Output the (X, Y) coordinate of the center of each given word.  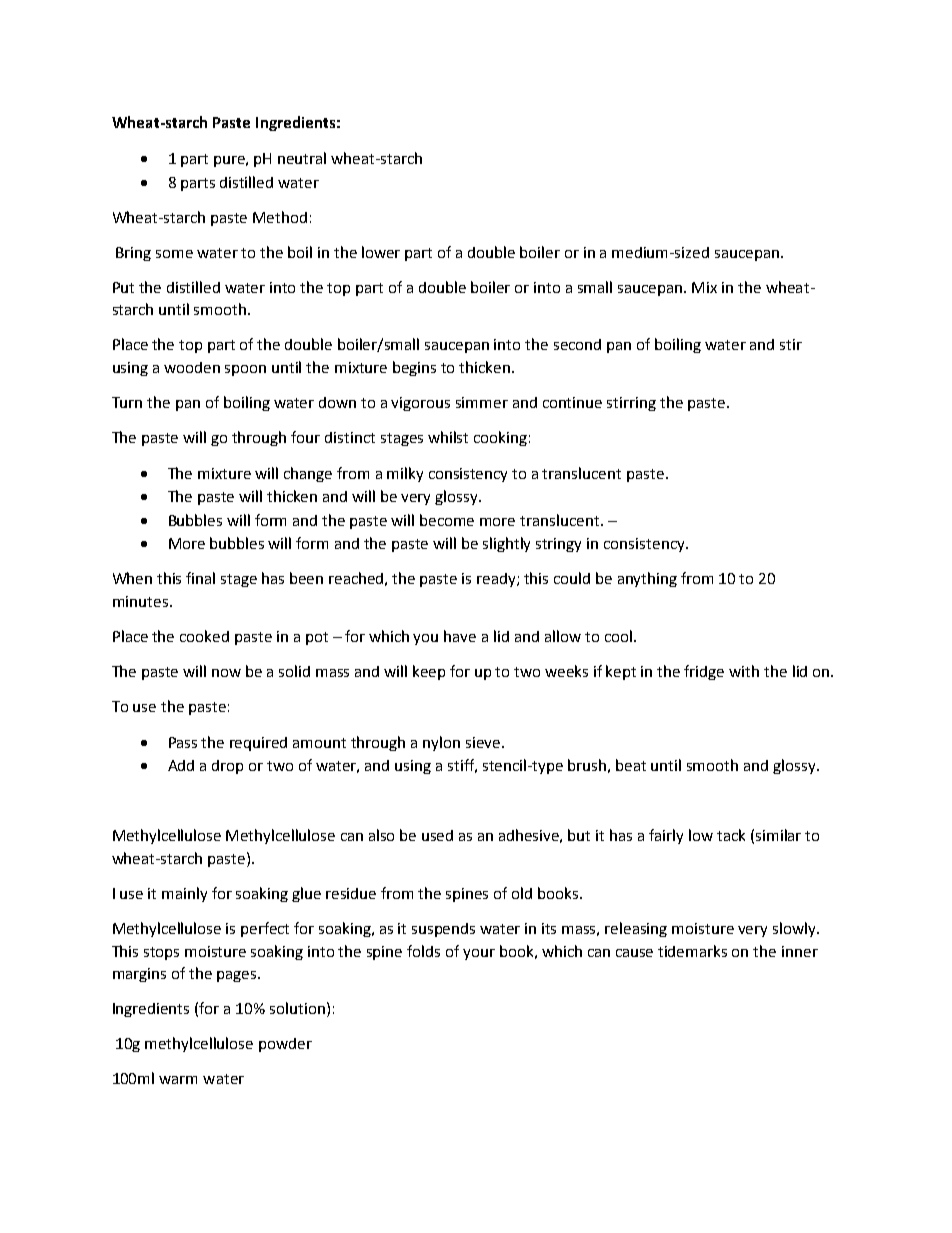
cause (634, 953)
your (479, 954)
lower (381, 252)
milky (405, 474)
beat (631, 765)
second (577, 344)
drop (227, 767)
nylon (441, 743)
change (308, 474)
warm (178, 1080)
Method (280, 217)
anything (647, 579)
